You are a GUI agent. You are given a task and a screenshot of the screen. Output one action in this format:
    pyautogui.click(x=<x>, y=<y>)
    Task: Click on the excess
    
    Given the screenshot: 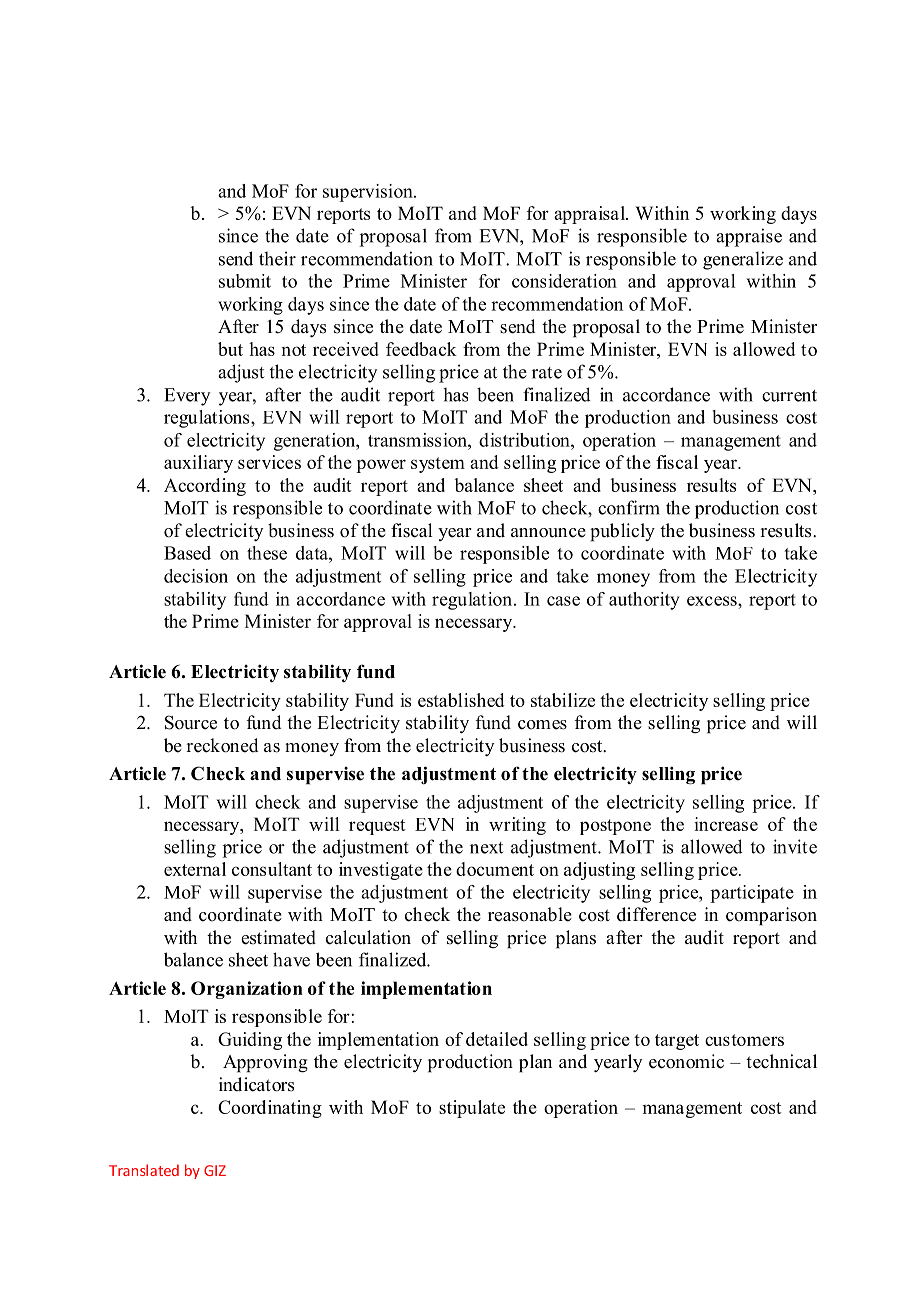 What is the action you would take?
    pyautogui.click(x=713, y=601)
